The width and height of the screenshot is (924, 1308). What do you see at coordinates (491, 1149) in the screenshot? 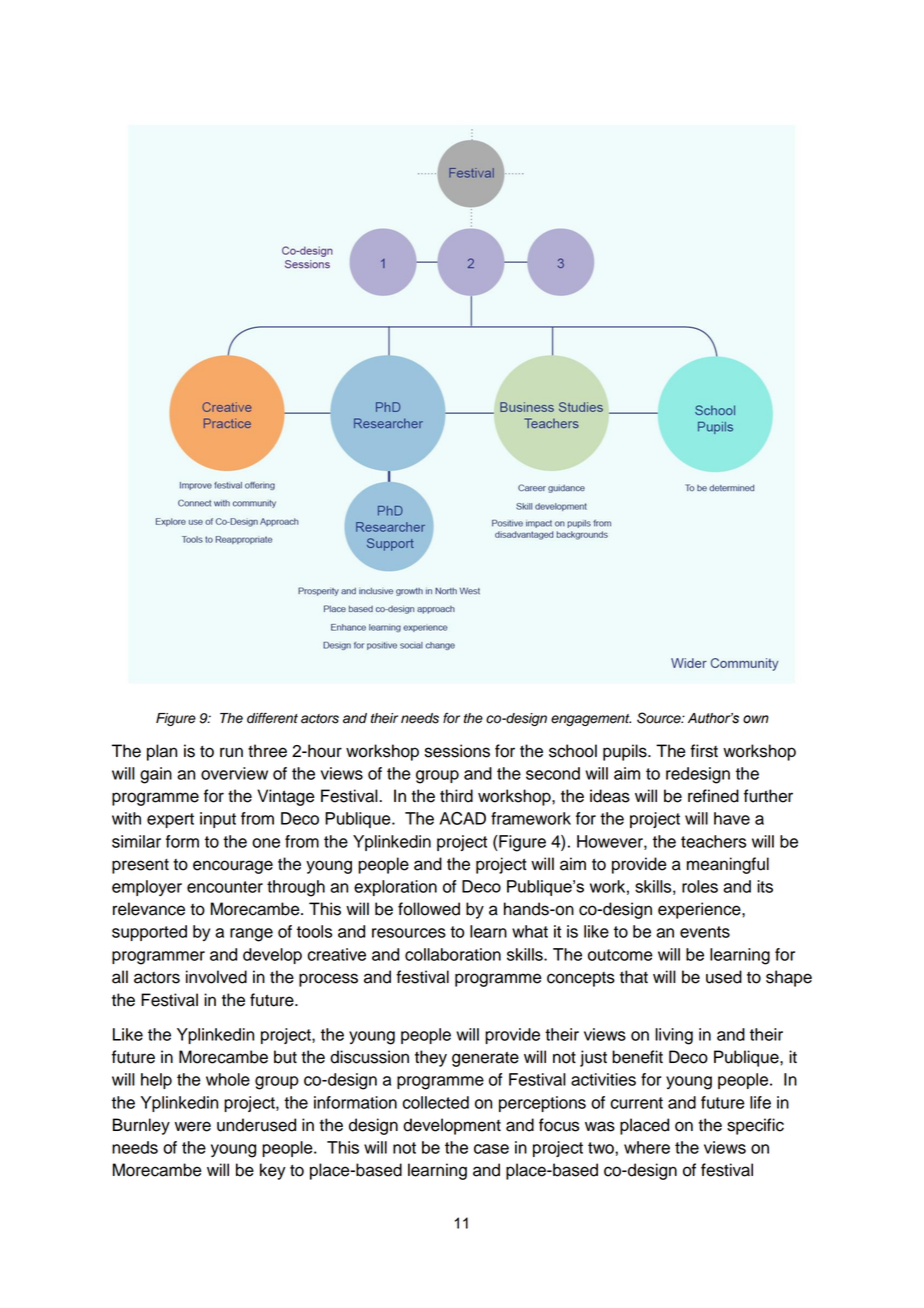
I see `case` at bounding box center [491, 1149].
